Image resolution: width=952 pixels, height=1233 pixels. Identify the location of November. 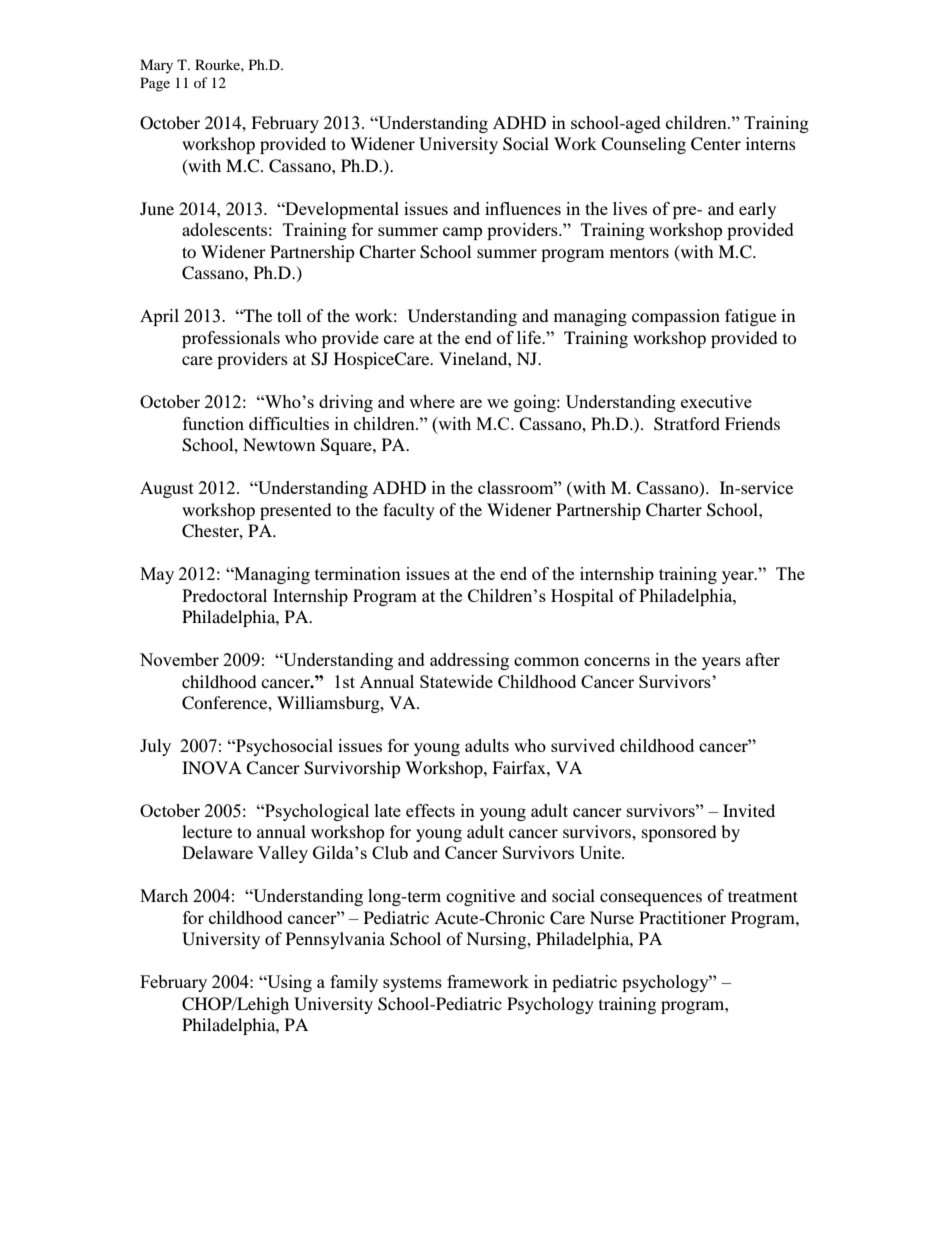
(179, 659).
